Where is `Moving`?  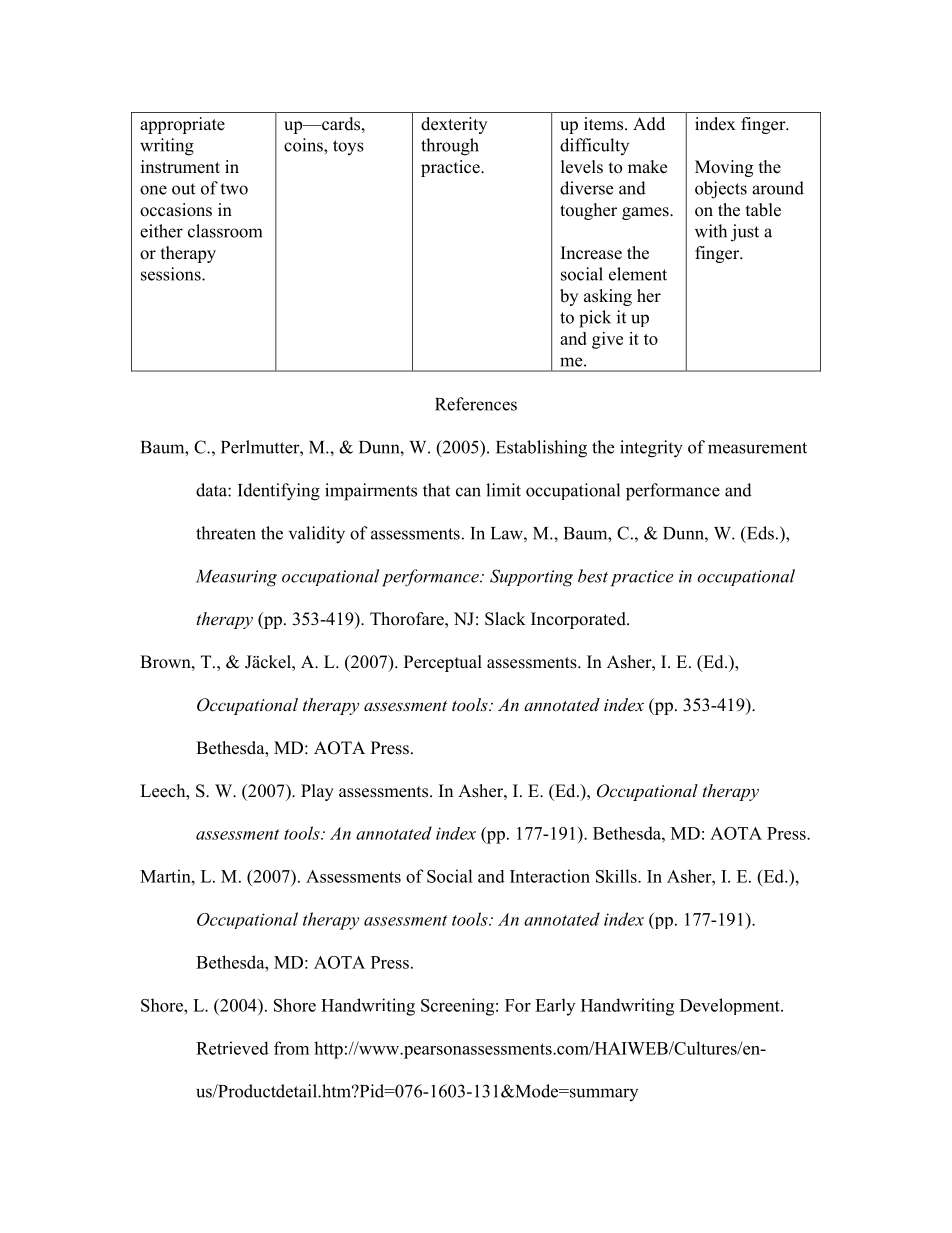
Moving is located at coordinates (724, 168).
